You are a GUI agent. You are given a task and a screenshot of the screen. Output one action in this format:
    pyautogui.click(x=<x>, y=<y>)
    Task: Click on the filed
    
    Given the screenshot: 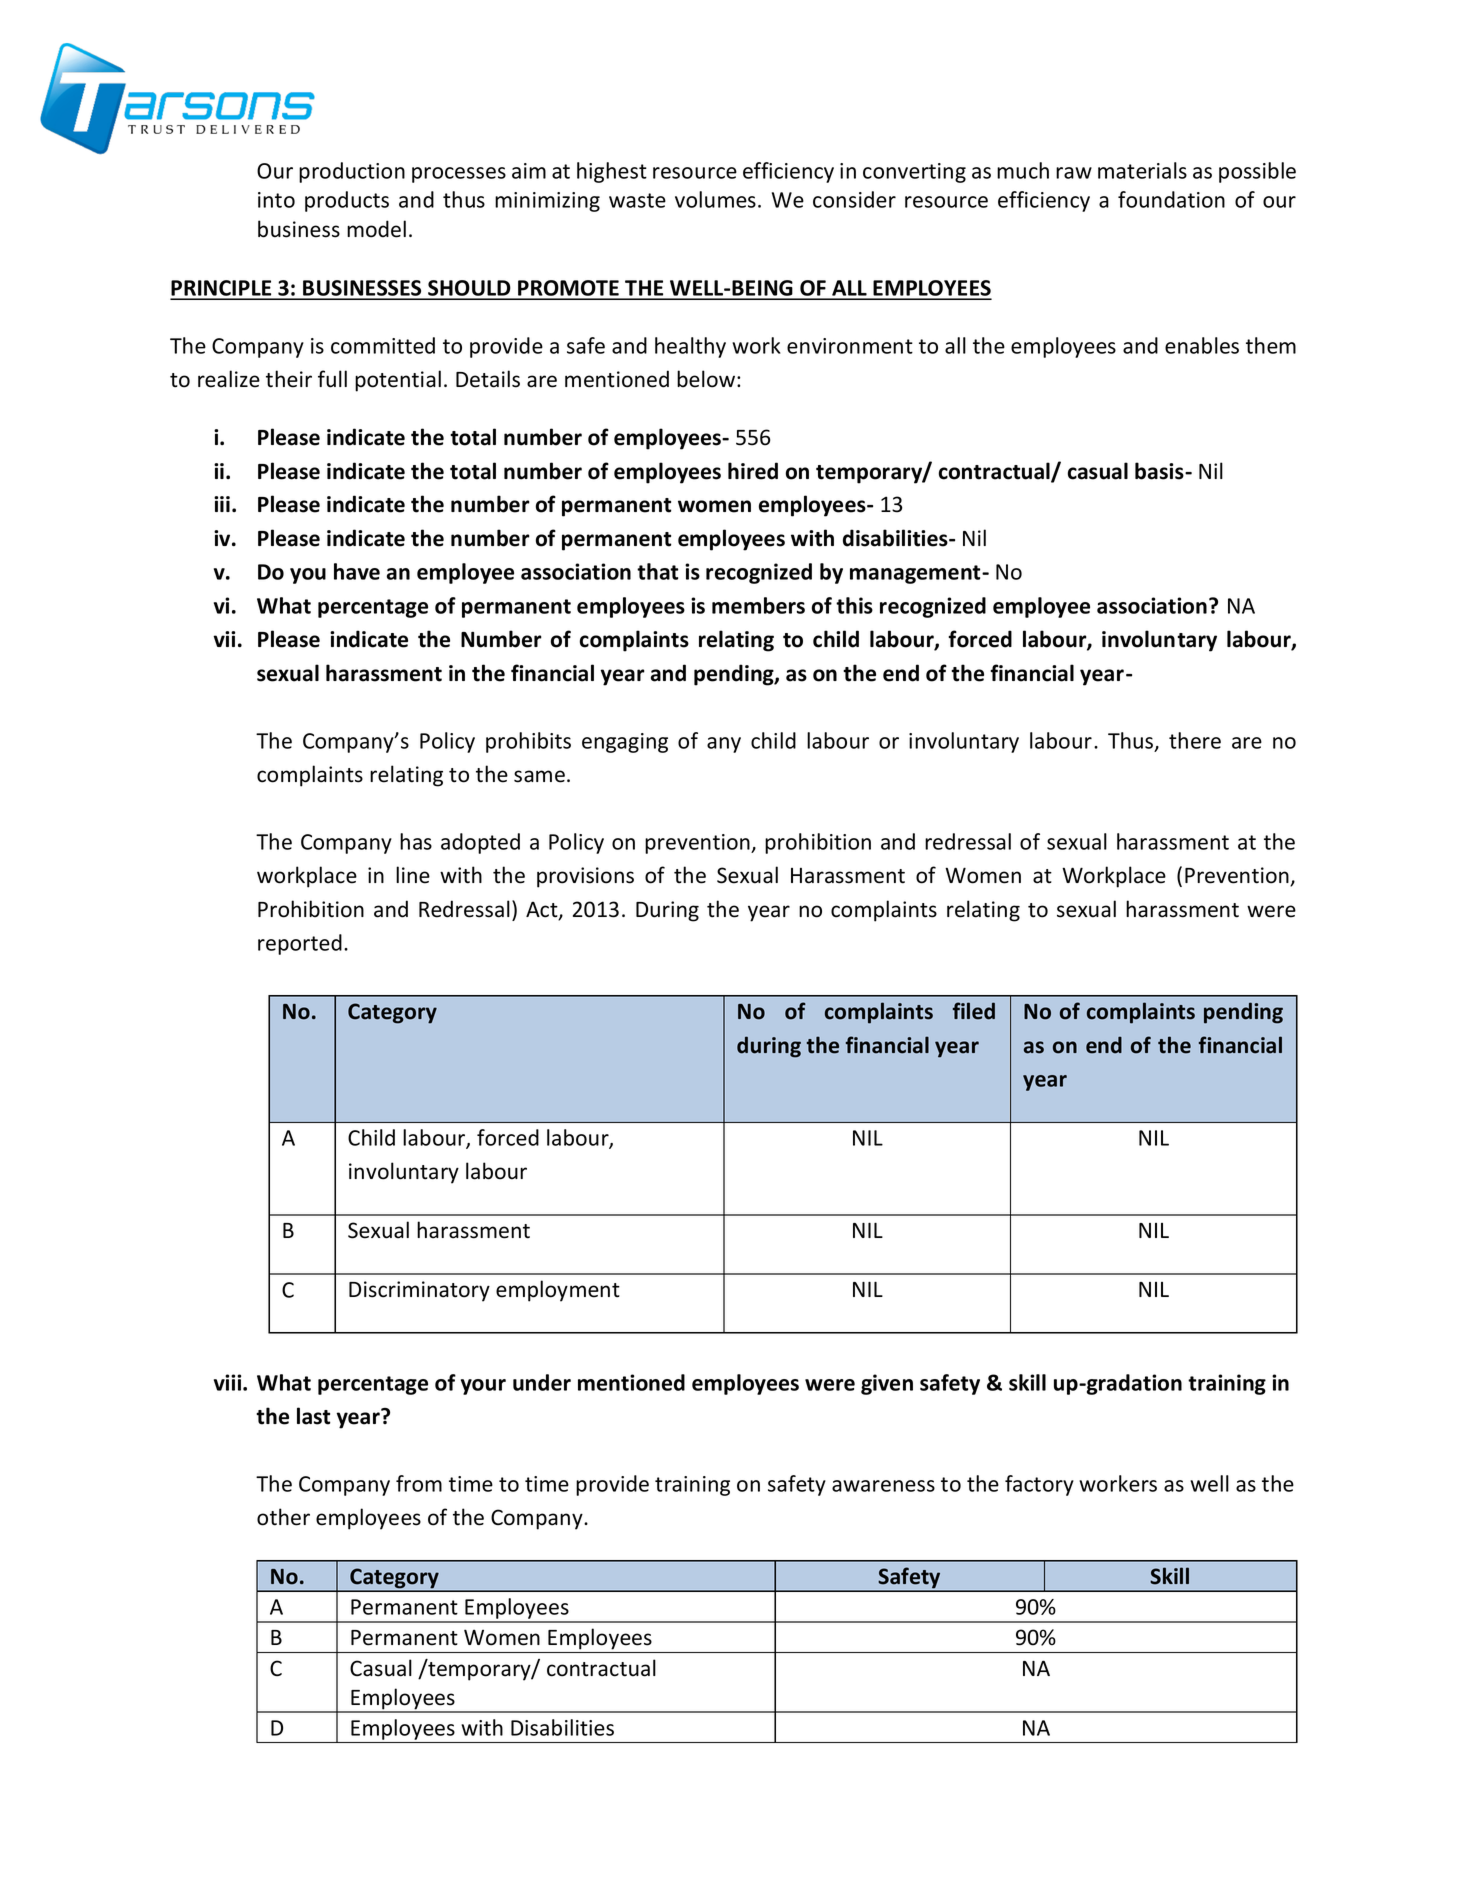 What is the action you would take?
    pyautogui.click(x=974, y=1011)
